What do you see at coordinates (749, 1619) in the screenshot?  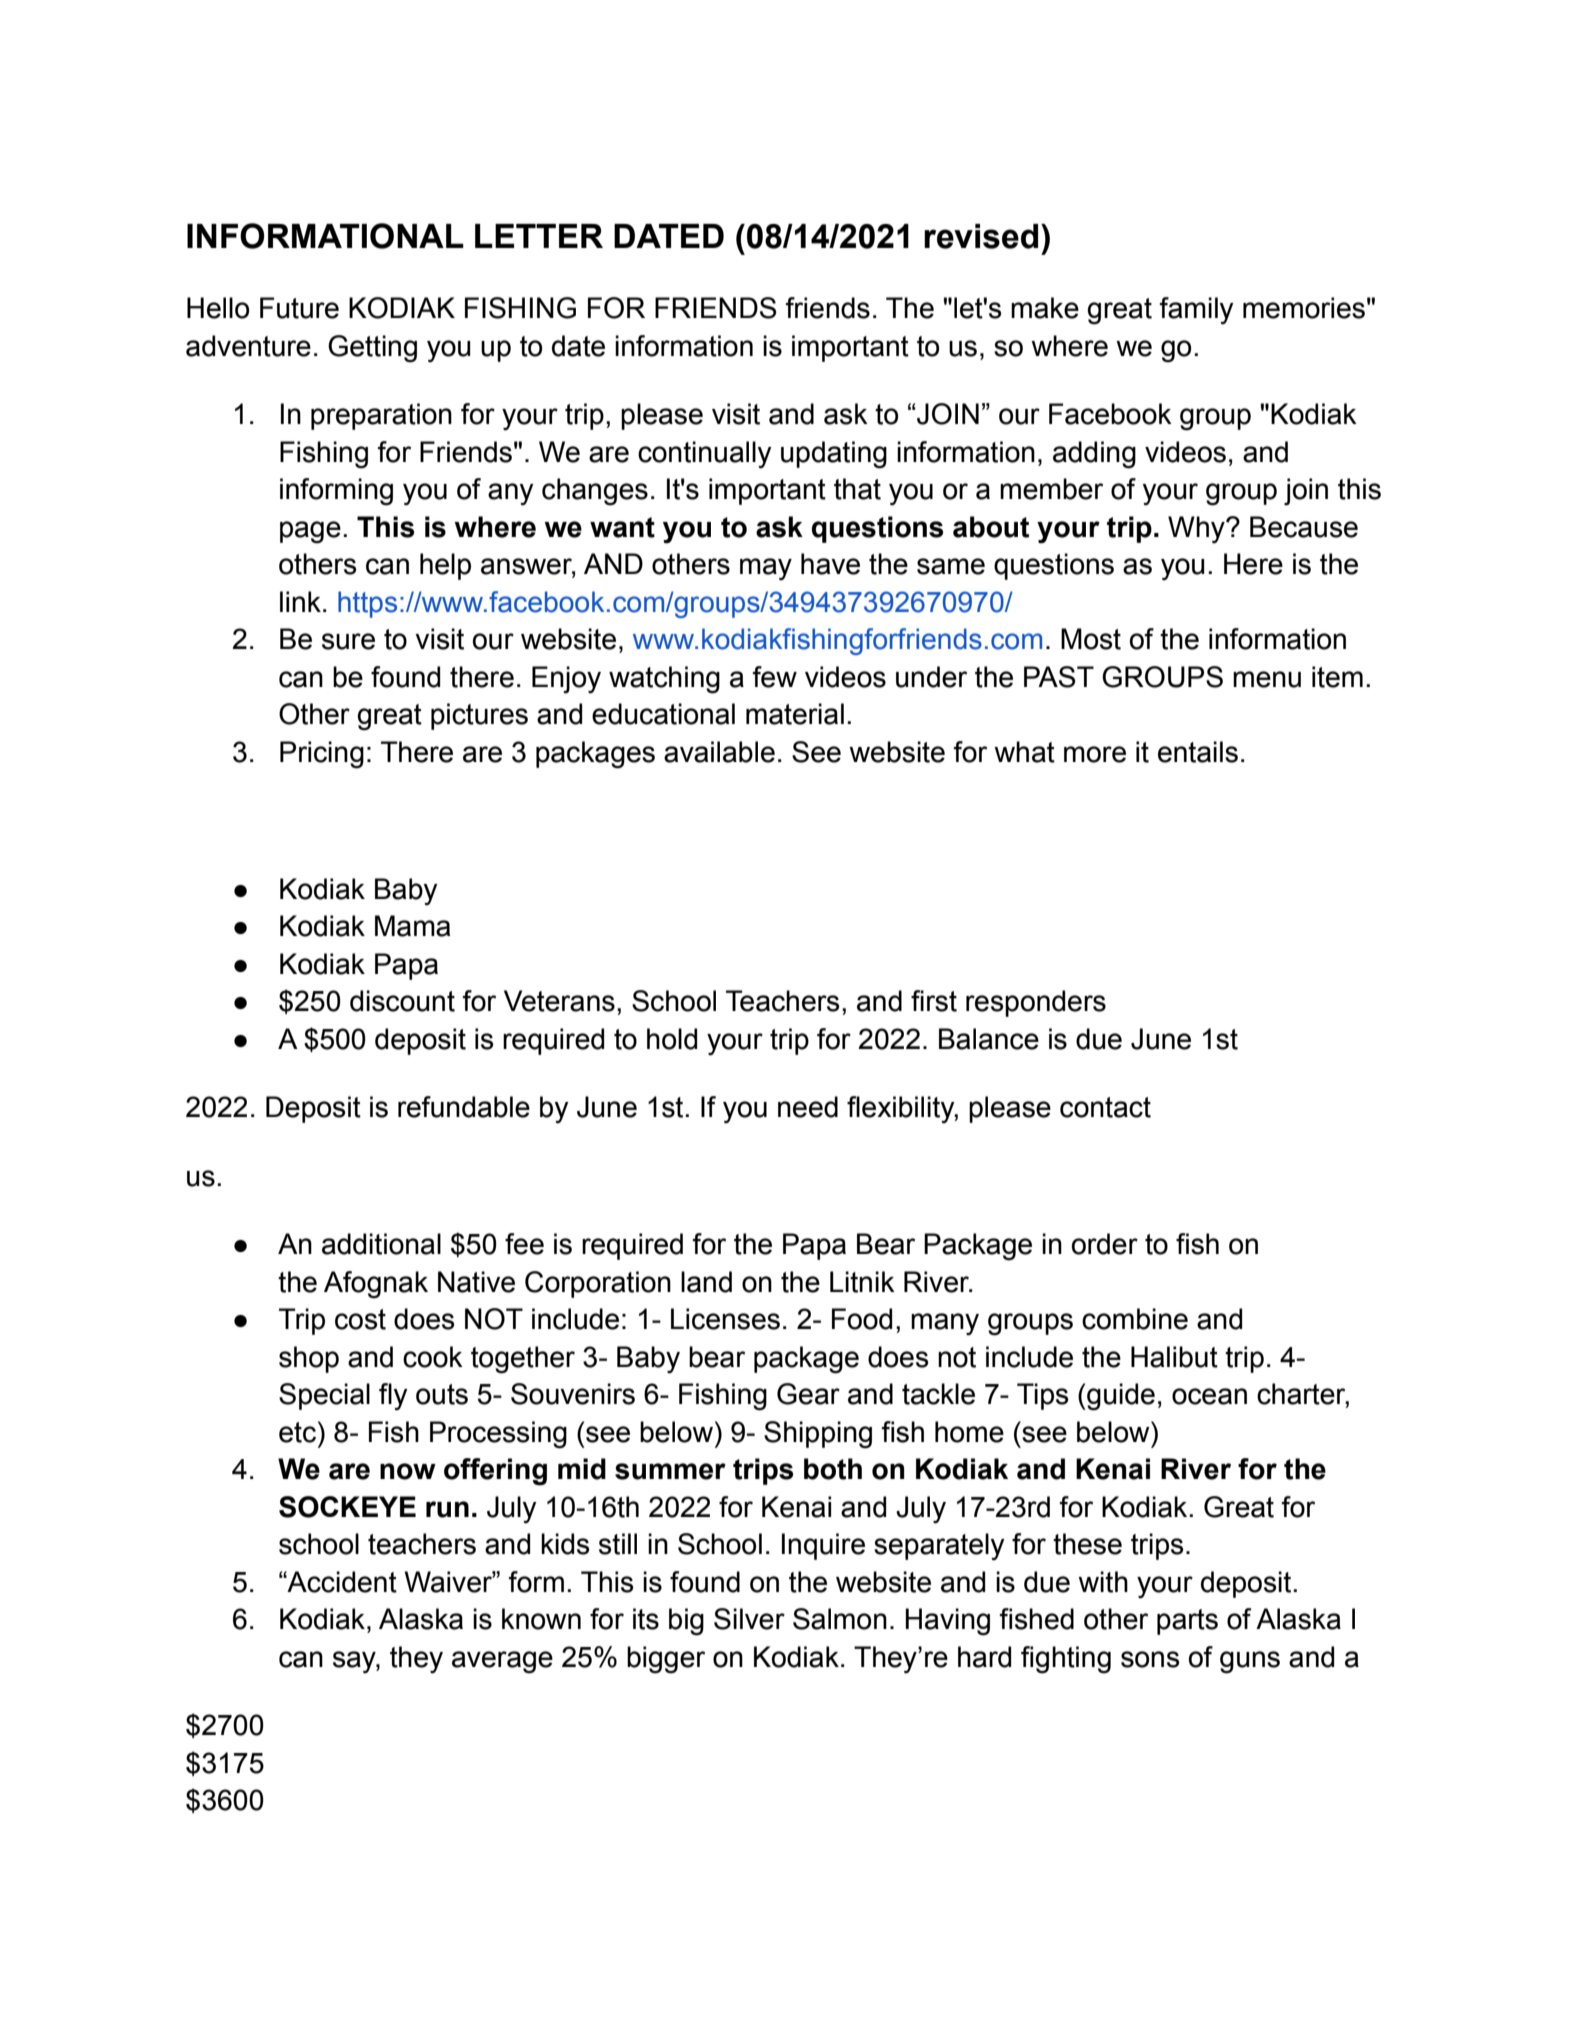 I see `Silver` at bounding box center [749, 1619].
